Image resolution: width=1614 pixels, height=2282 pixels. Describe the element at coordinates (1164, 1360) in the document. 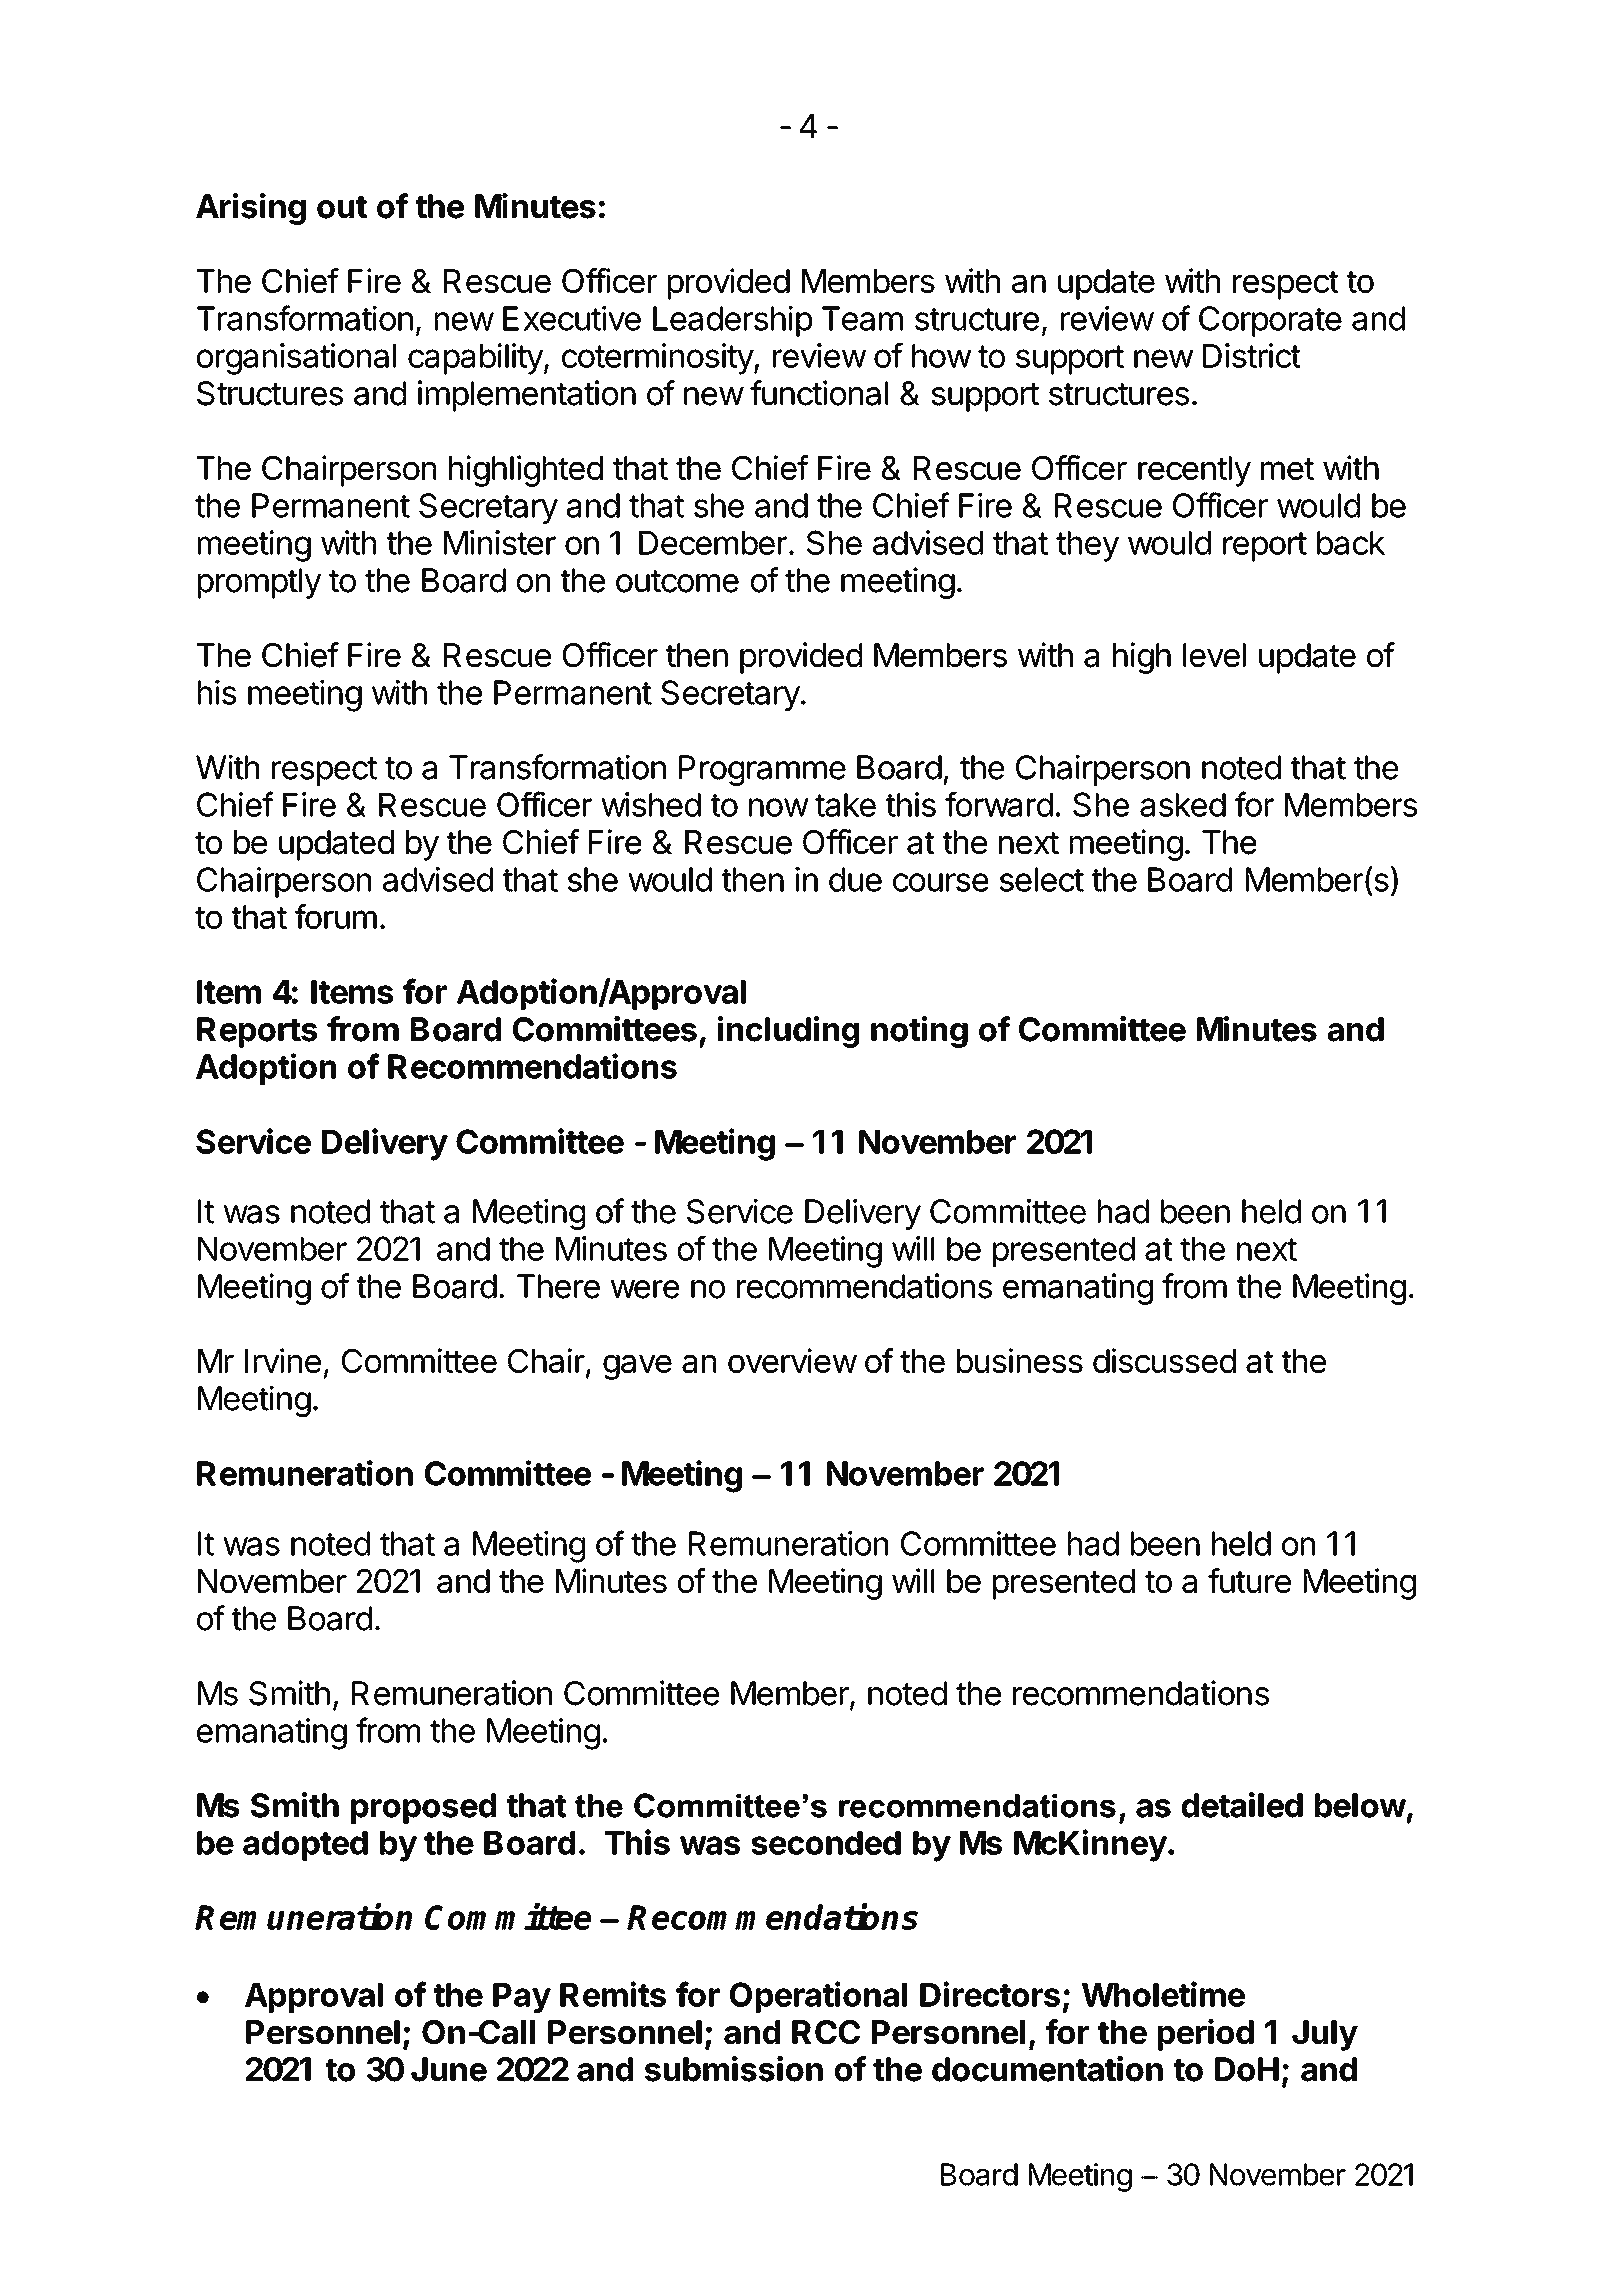

I see `discussed` at that location.
